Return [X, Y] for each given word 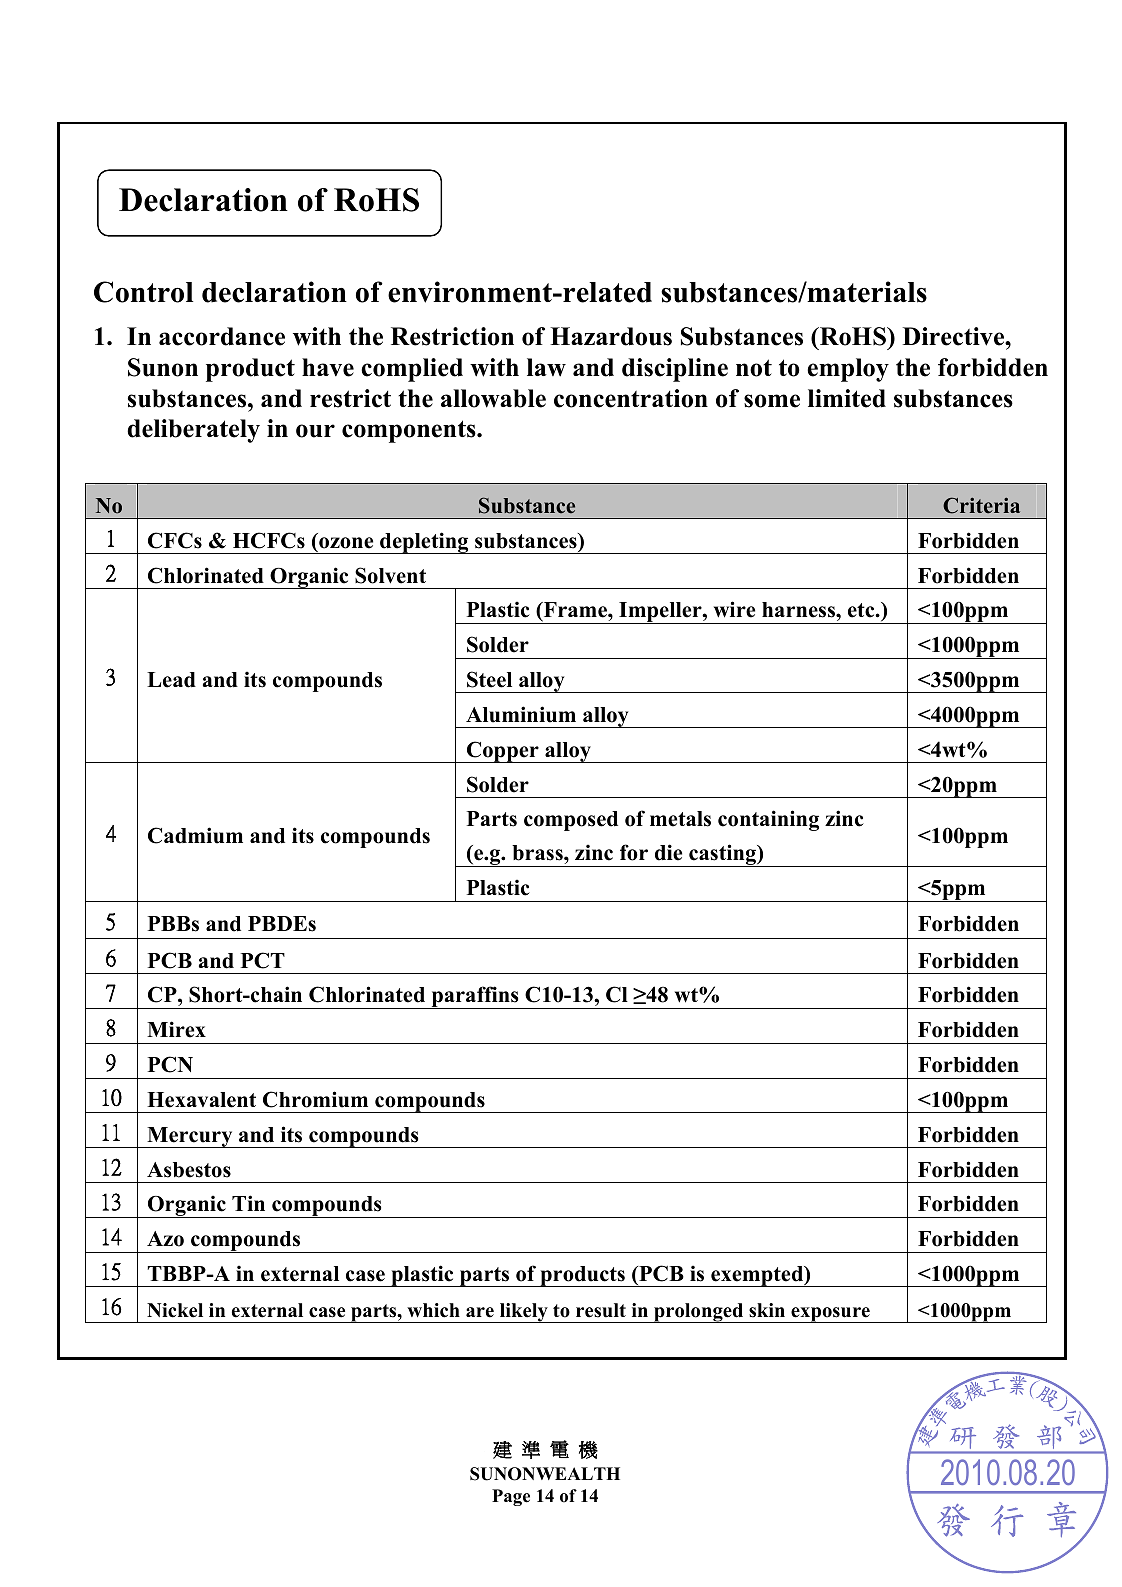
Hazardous [611, 336]
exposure [830, 1315]
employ [848, 370]
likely [523, 1313]
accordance [222, 336]
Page [511, 1497]
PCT [263, 960]
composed [571, 821]
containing [768, 820]
